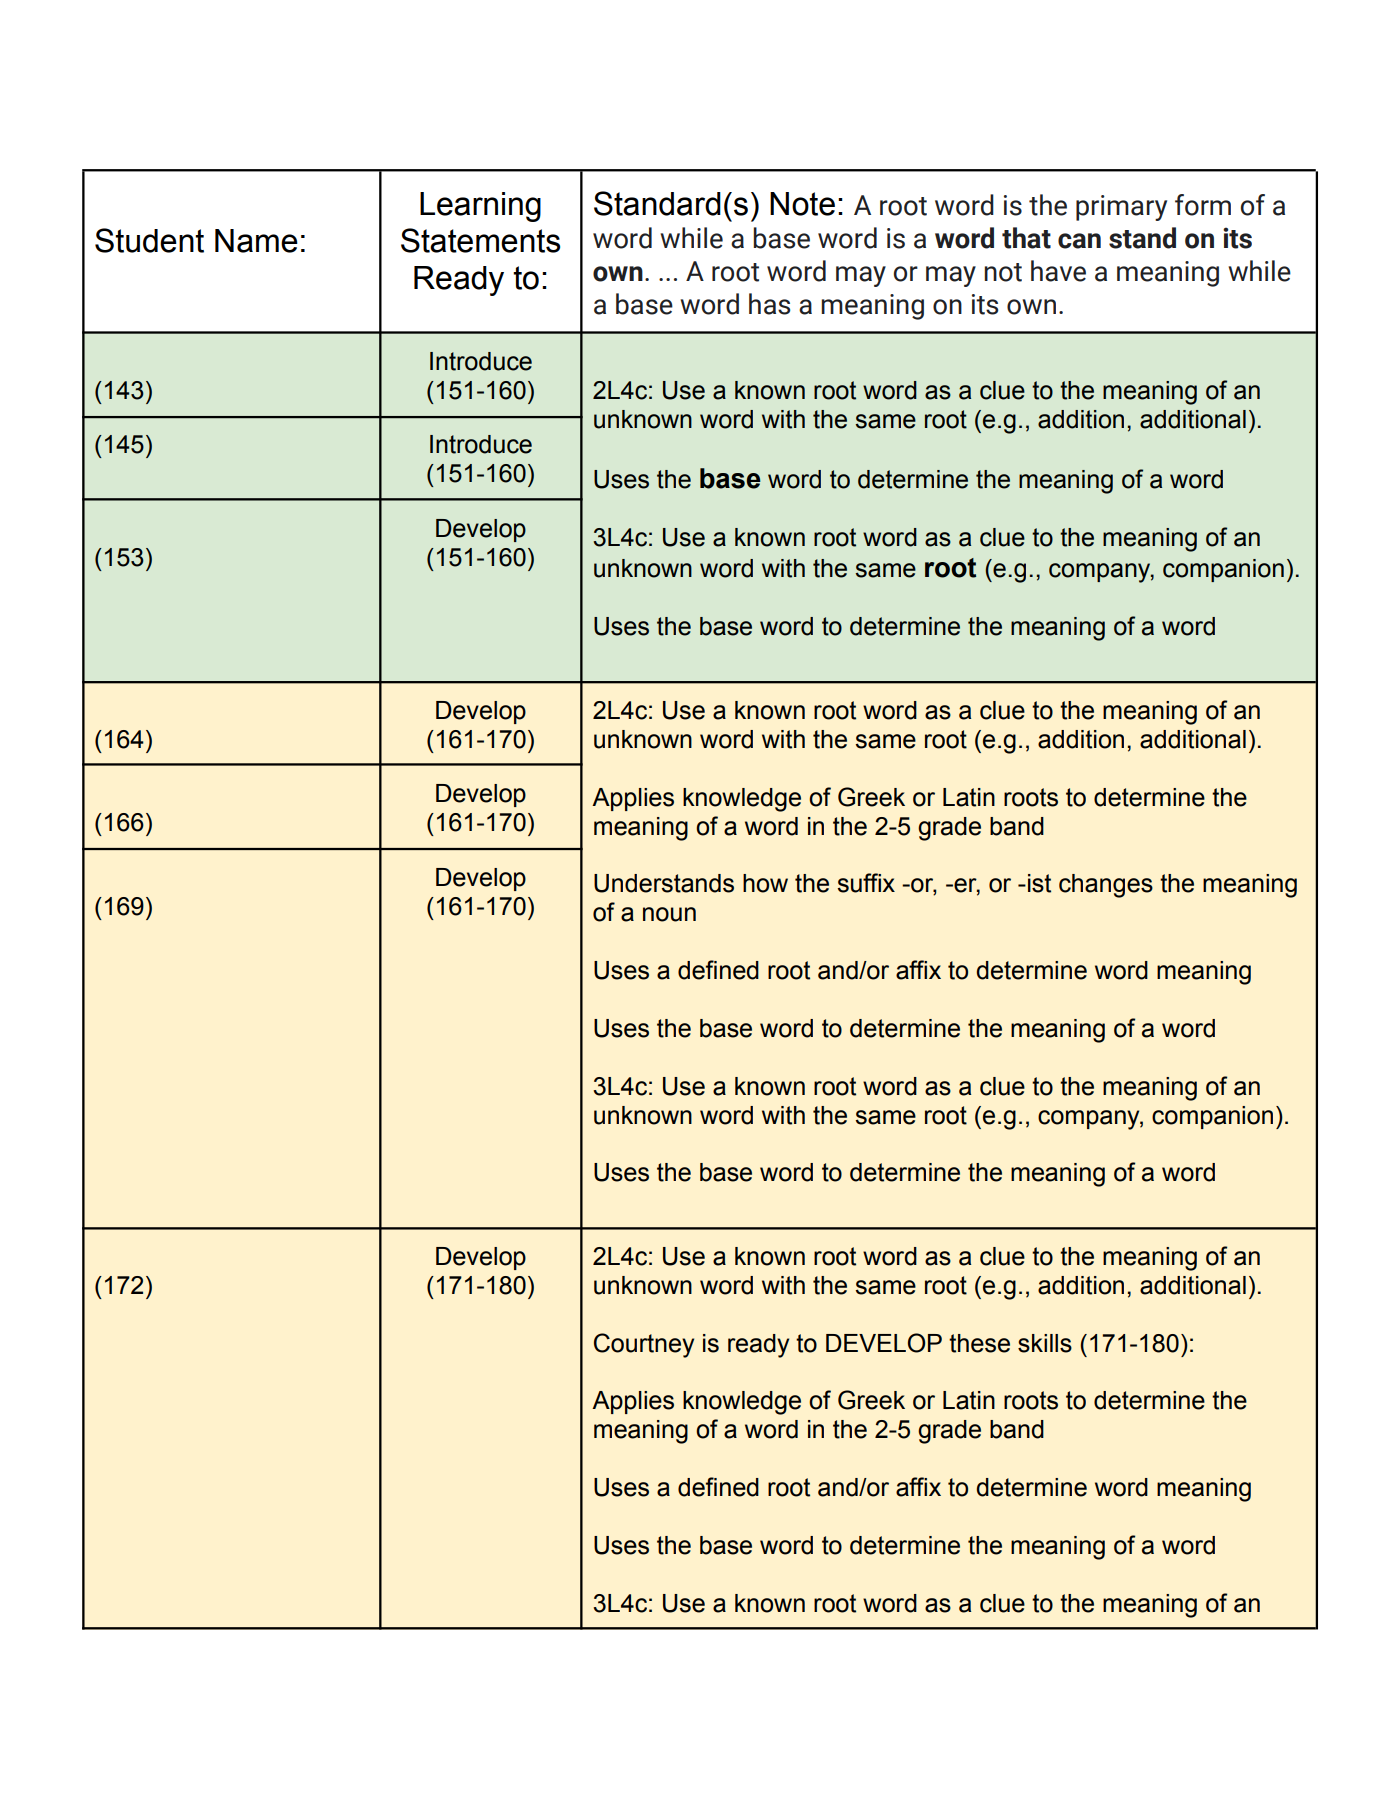 This document has width=1398, height=1810. Describe the element at coordinates (644, 1345) in the document. I see `Courtney` at that location.
